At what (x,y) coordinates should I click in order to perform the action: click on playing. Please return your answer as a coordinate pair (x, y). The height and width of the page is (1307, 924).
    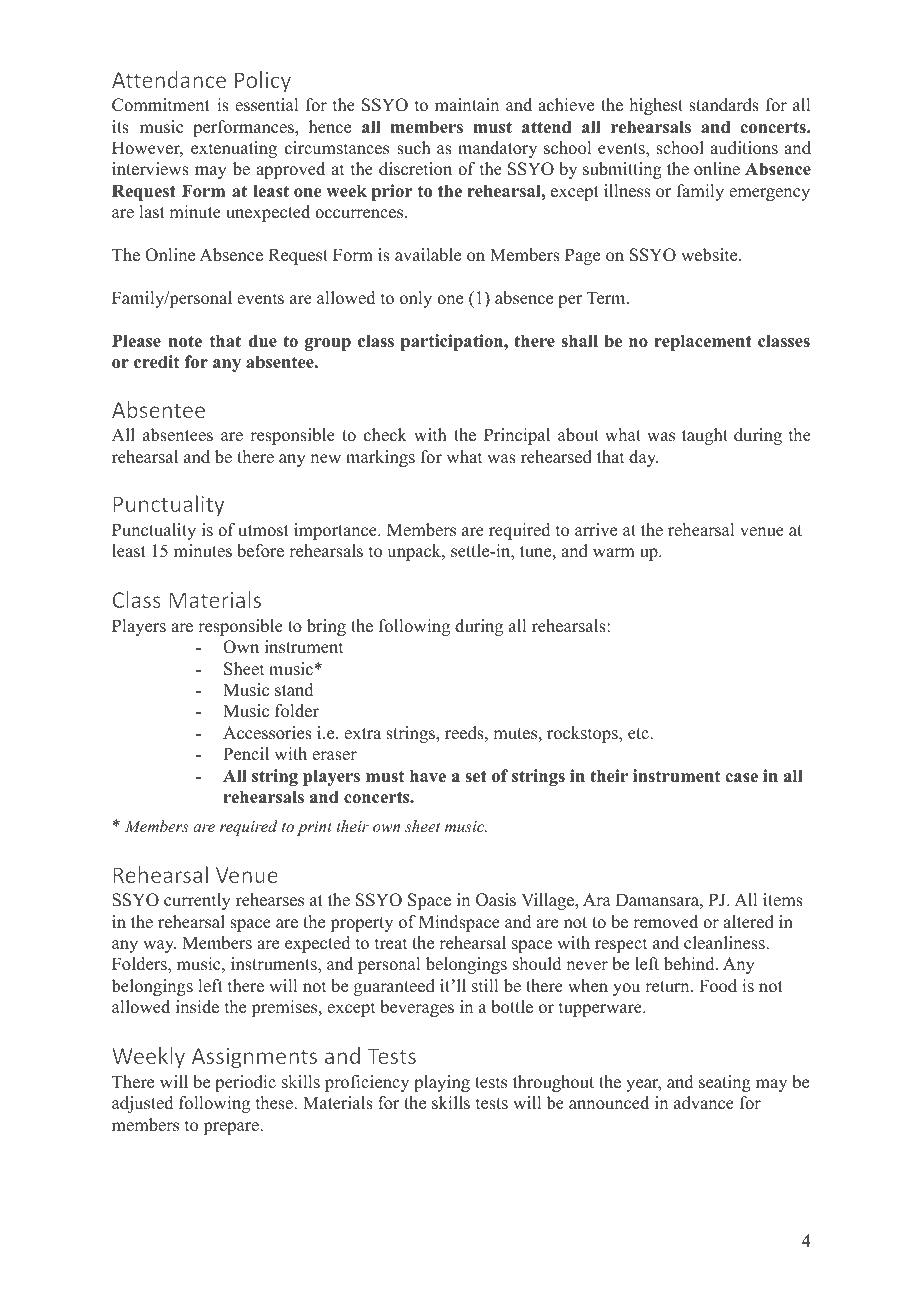
    Looking at the image, I should click on (442, 1083).
